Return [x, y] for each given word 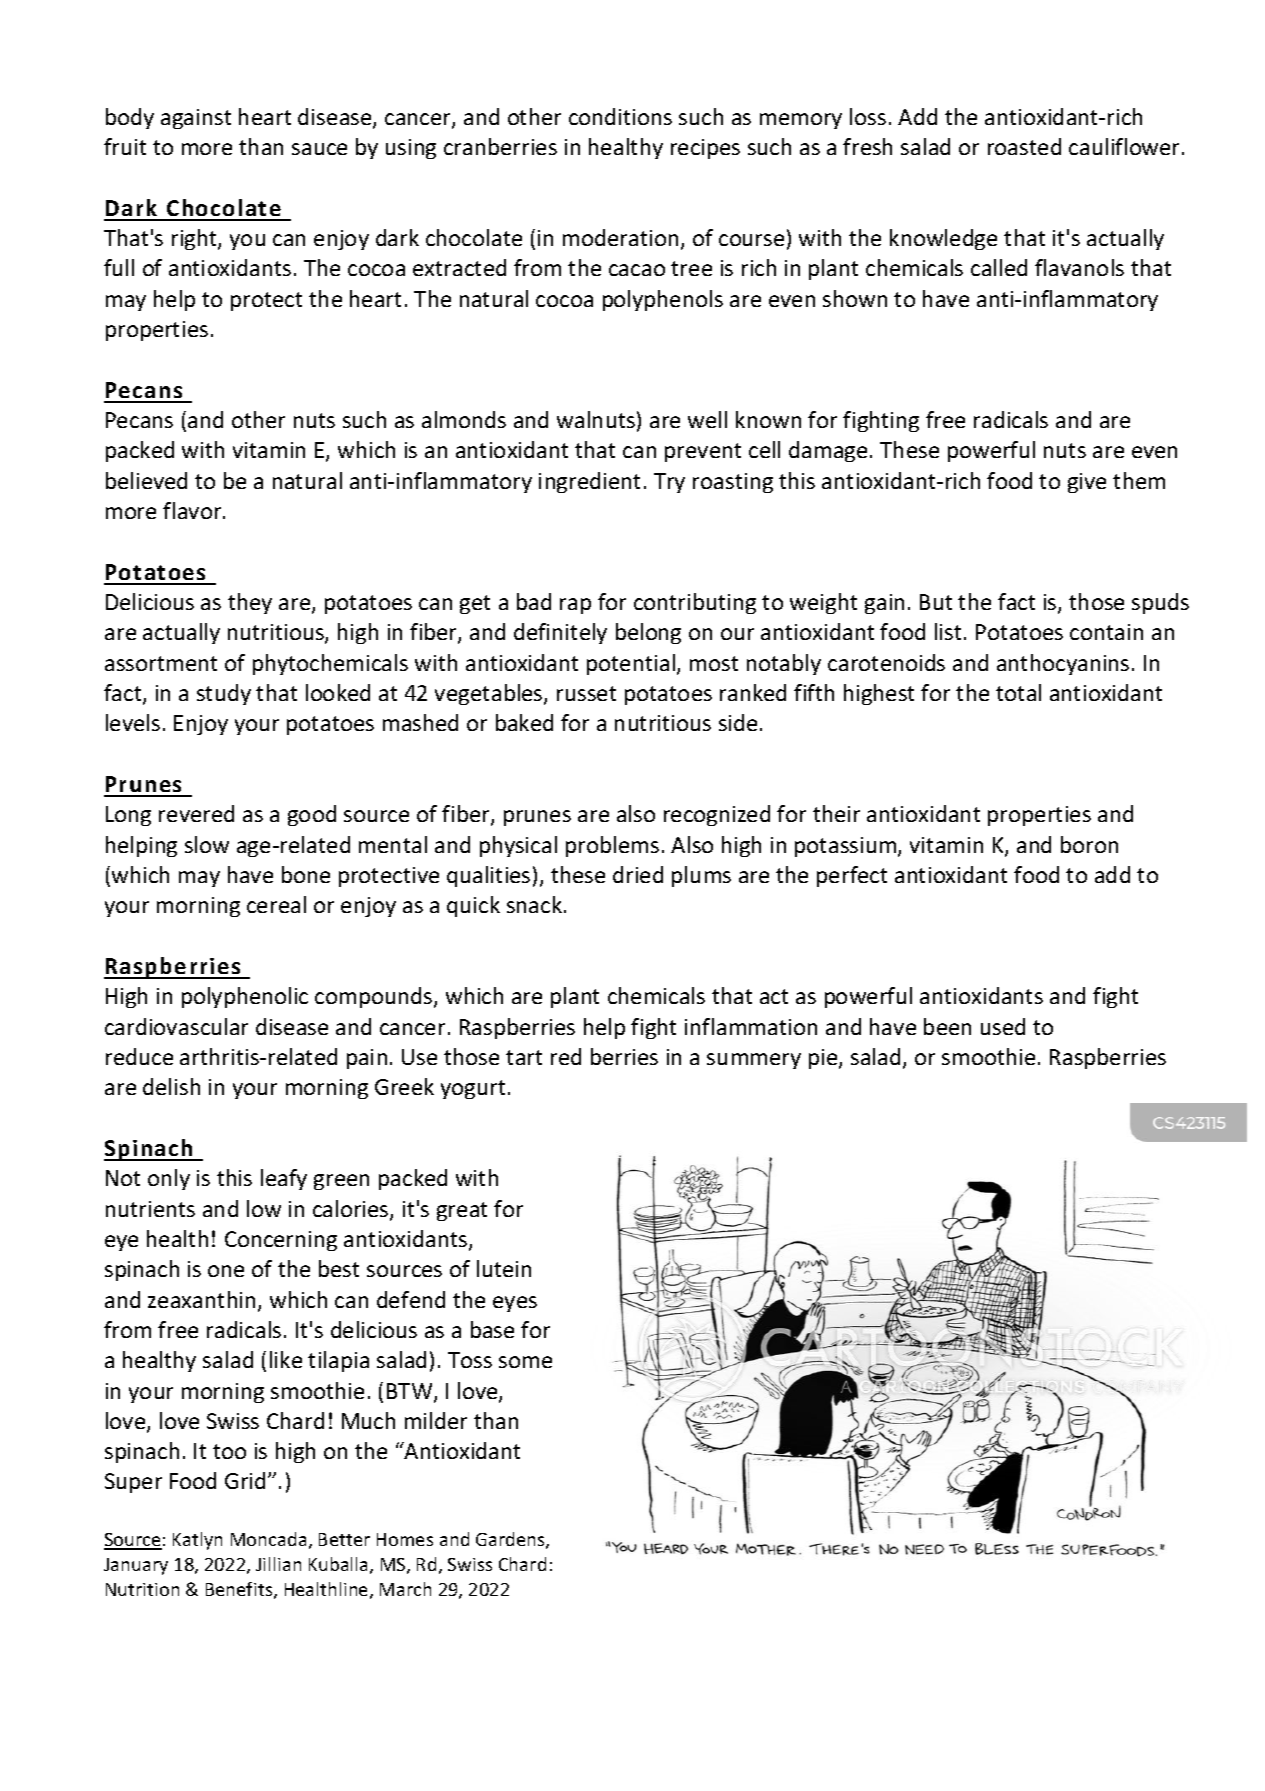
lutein [504, 1268]
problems [612, 846]
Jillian [278, 1564]
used [1003, 1026]
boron [1089, 844]
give [1087, 483]
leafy [284, 1179]
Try [669, 483]
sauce [319, 149]
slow [207, 844]
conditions [620, 116]
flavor [193, 510]
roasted [1024, 146]
